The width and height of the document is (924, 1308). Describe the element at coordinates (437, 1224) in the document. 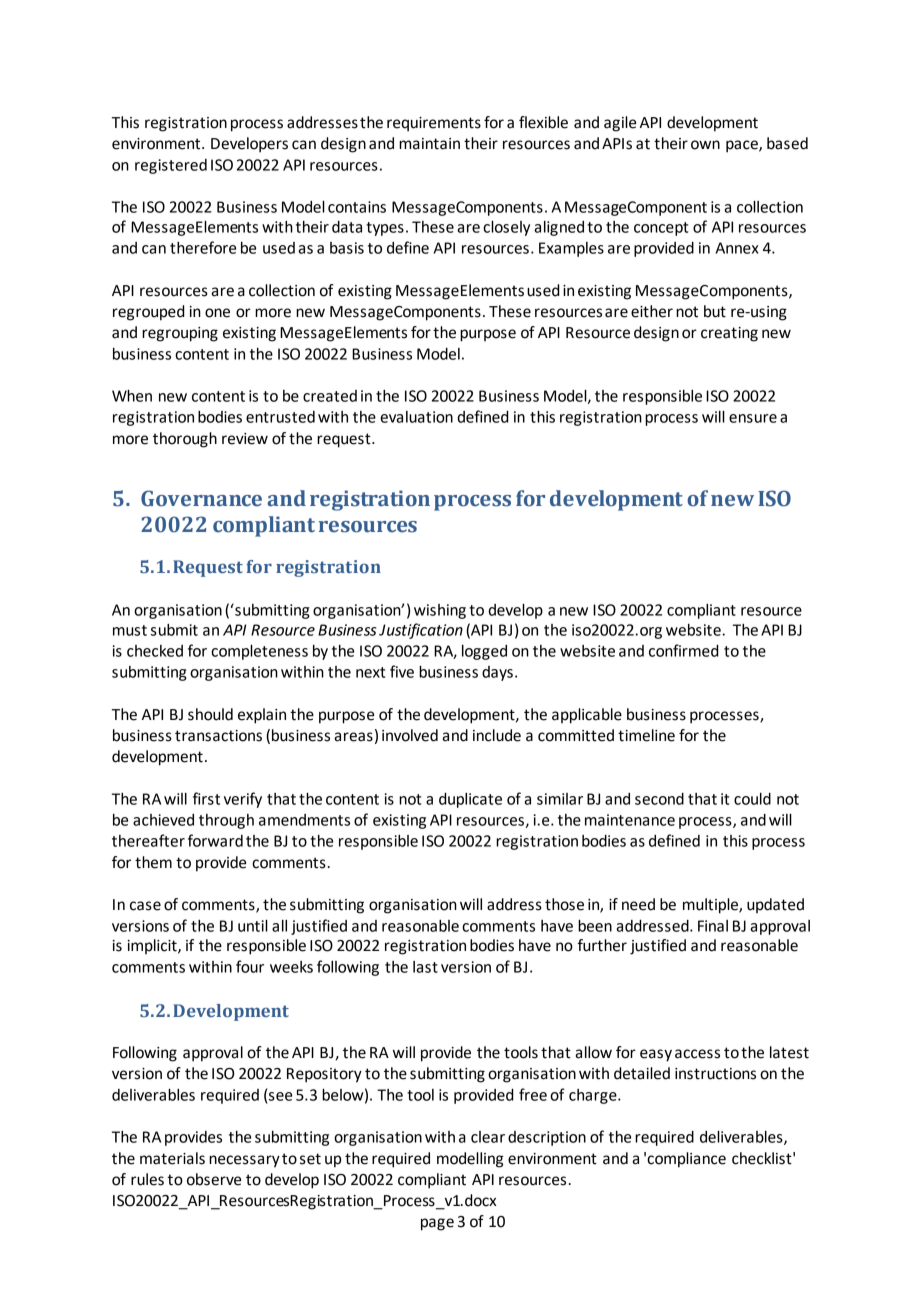

I see `page` at that location.
